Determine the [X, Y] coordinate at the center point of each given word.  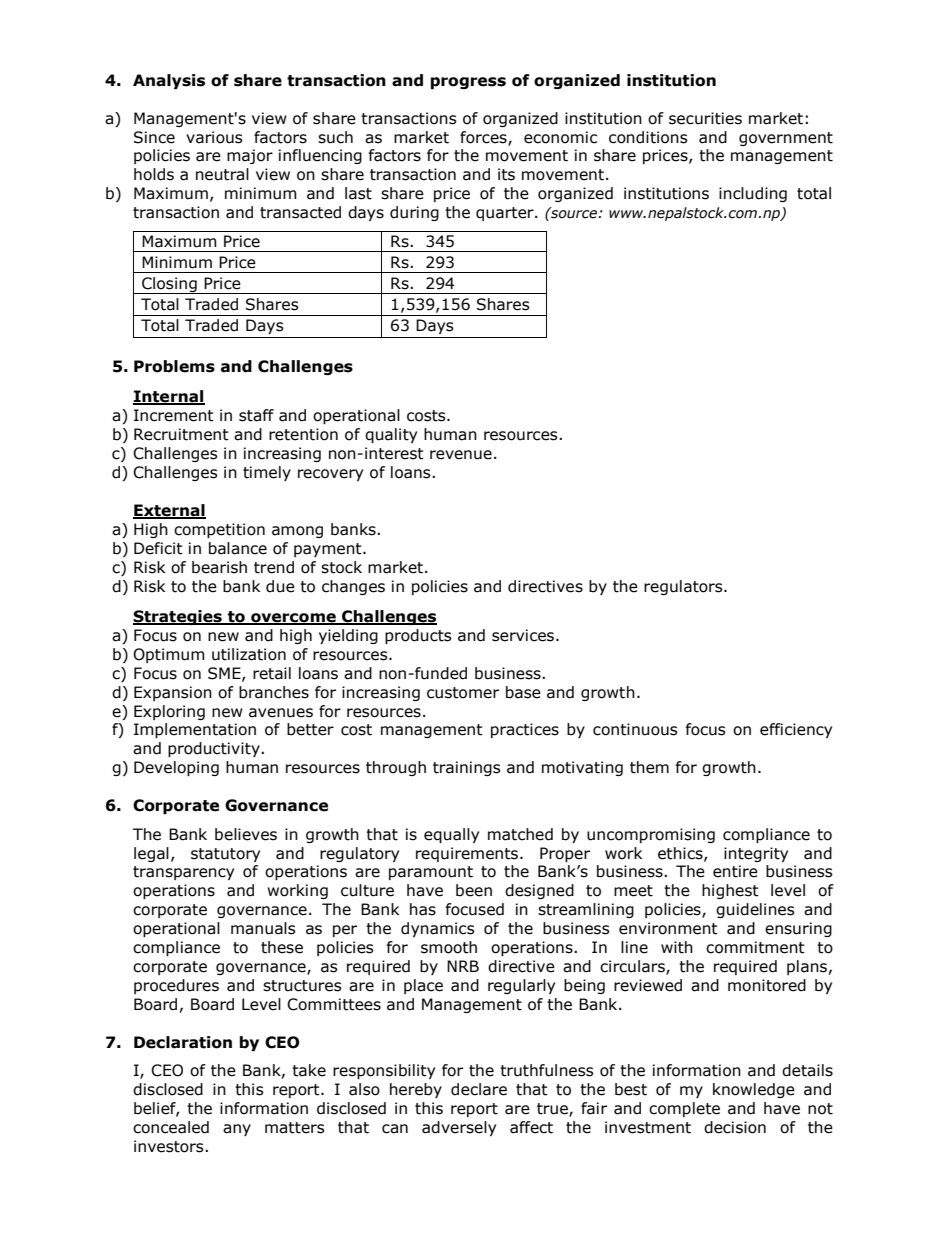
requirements [468, 854]
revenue [461, 455]
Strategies [178, 617]
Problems [174, 366]
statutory [225, 855]
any [237, 1130]
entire [735, 871]
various [214, 137]
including [753, 194]
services [523, 635]
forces [484, 138]
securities [705, 118]
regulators [684, 587]
